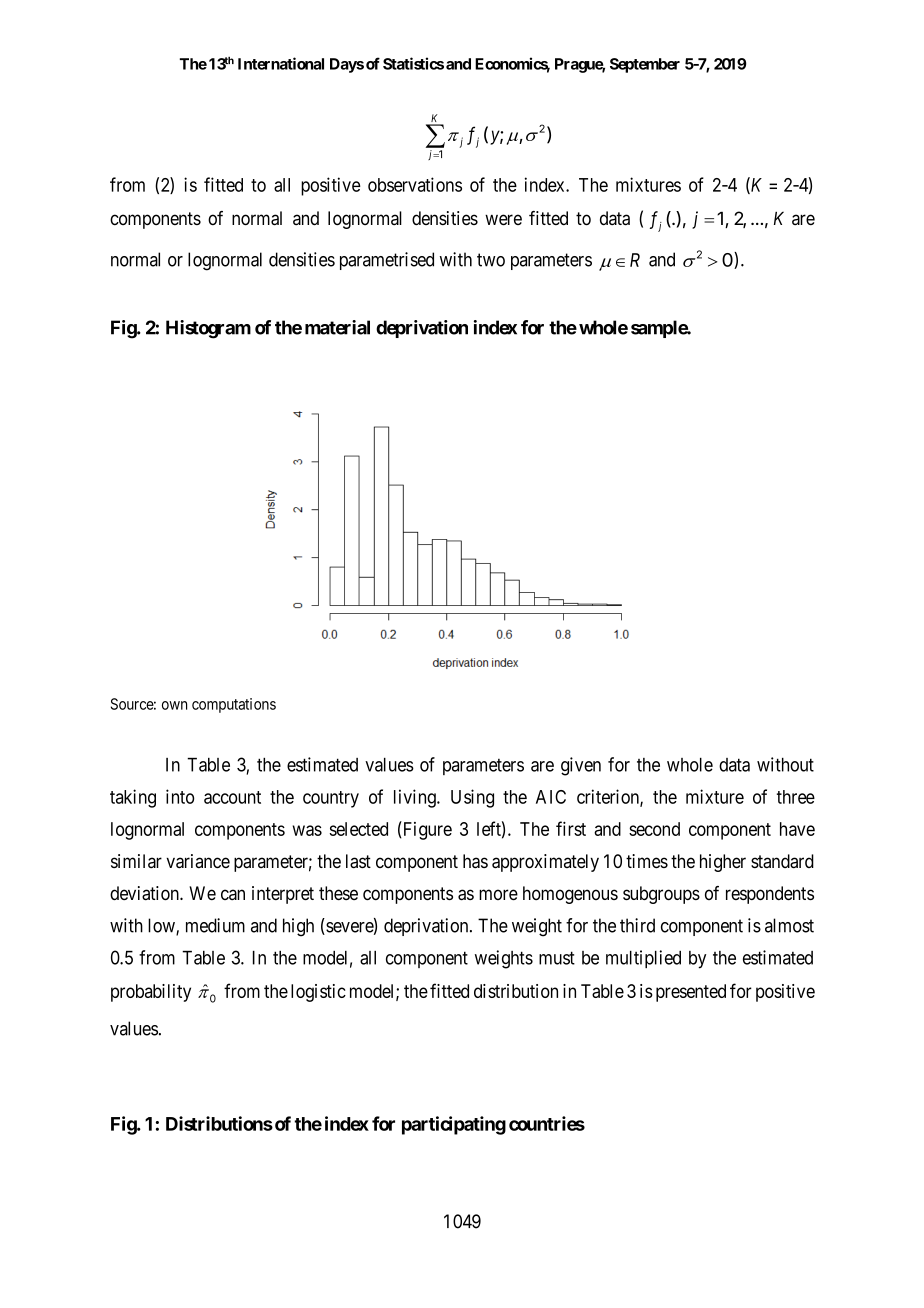 The width and height of the screenshot is (924, 1308). What do you see at coordinates (415, 184) in the screenshot?
I see `observations` at bounding box center [415, 184].
